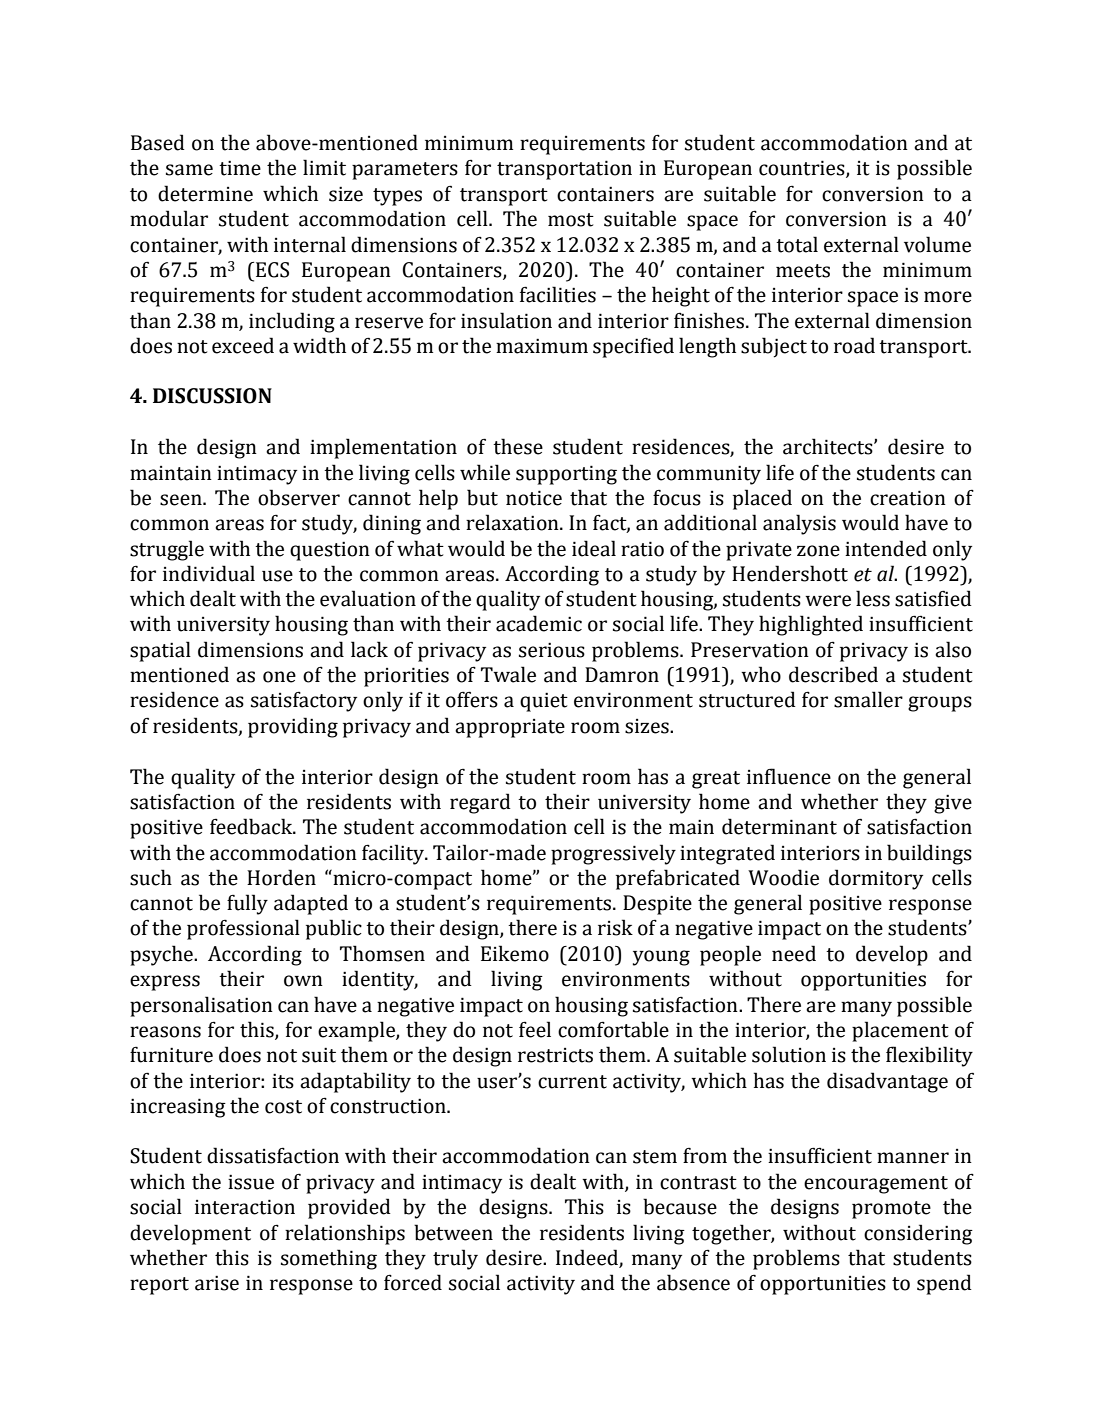 Image resolution: width=1102 pixels, height=1426 pixels. I want to click on individual, so click(209, 573).
